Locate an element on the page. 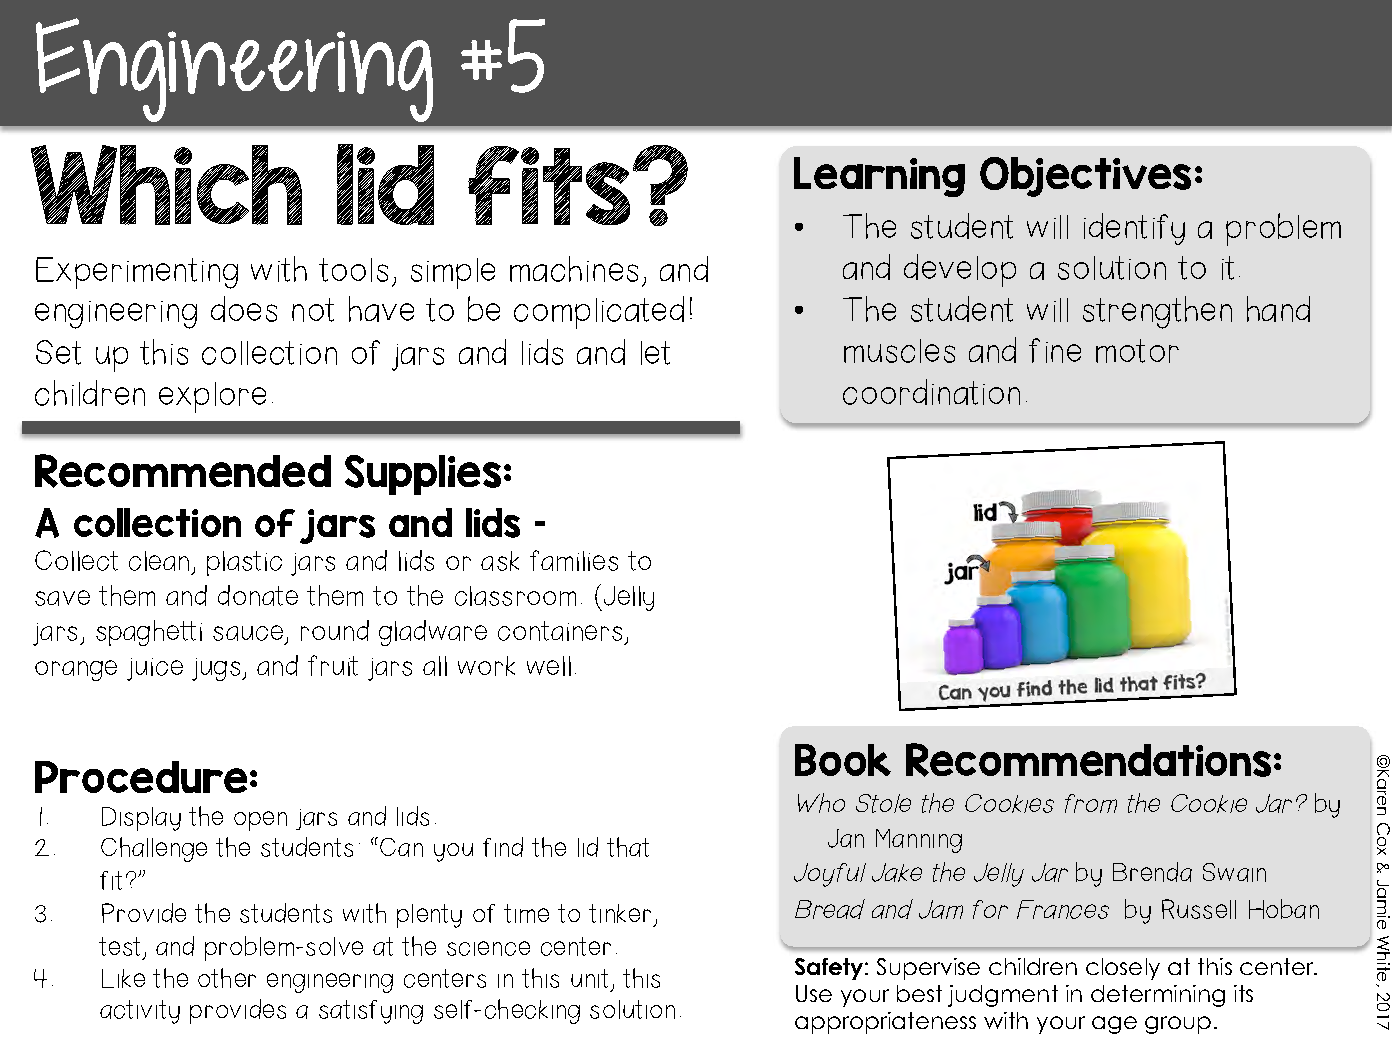 The height and width of the document is (1044, 1392). fits is located at coordinates (549, 185).
